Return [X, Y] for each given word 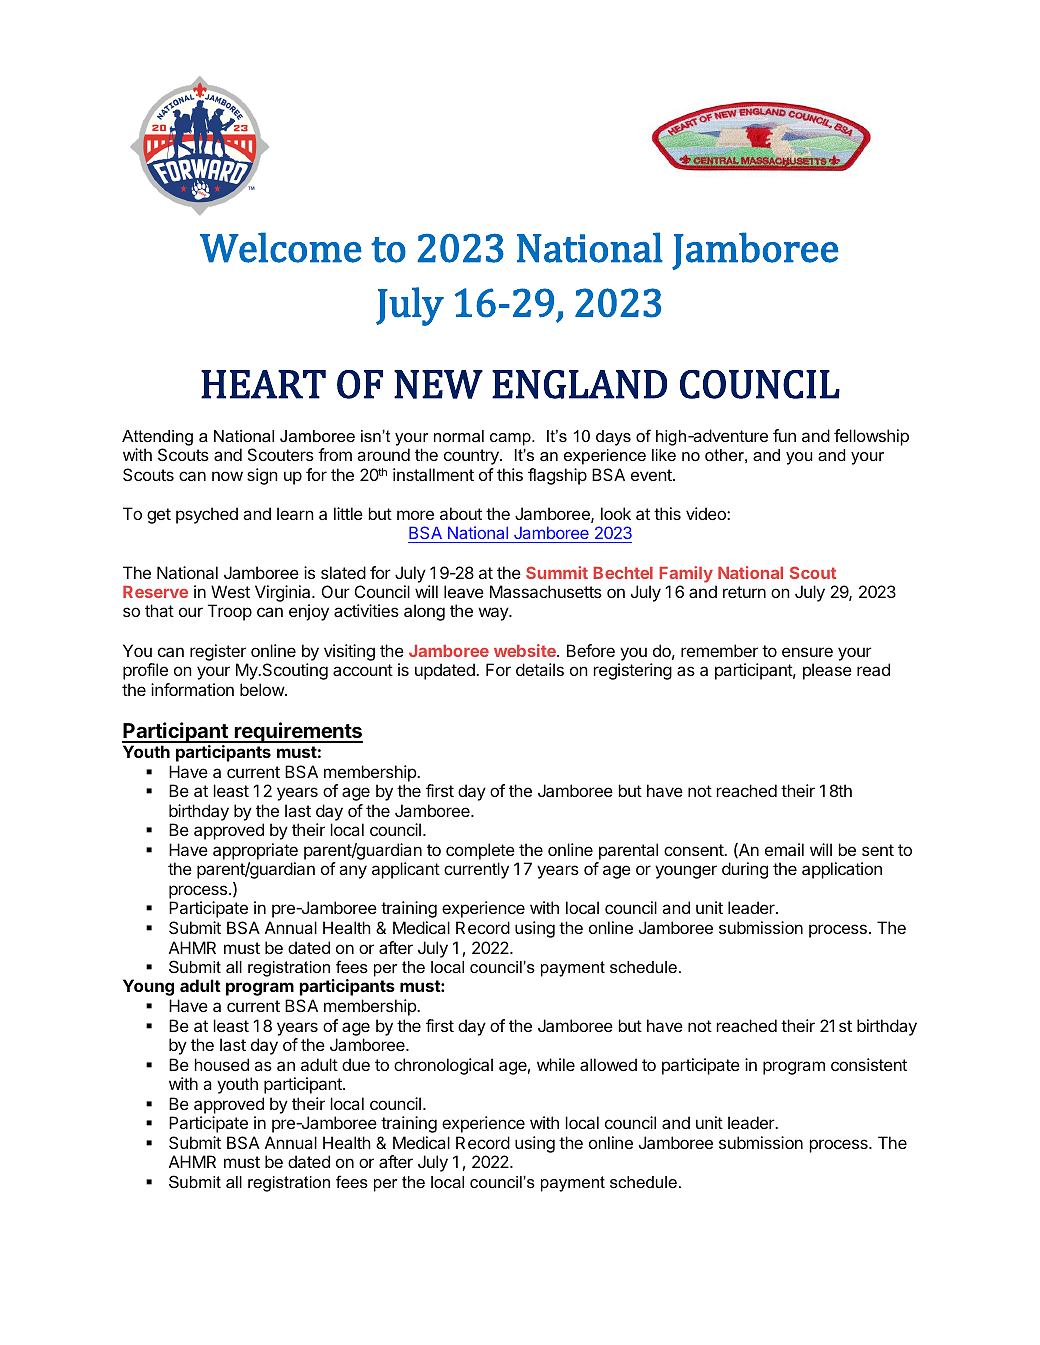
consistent [869, 1064]
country [472, 457]
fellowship [871, 437]
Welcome [281, 247]
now [227, 476]
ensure [807, 652]
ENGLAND [579, 384]
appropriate [255, 851]
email [784, 849]
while [556, 1064]
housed [222, 1064]
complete [480, 851]
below [263, 689]
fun [784, 435]
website [526, 650]
